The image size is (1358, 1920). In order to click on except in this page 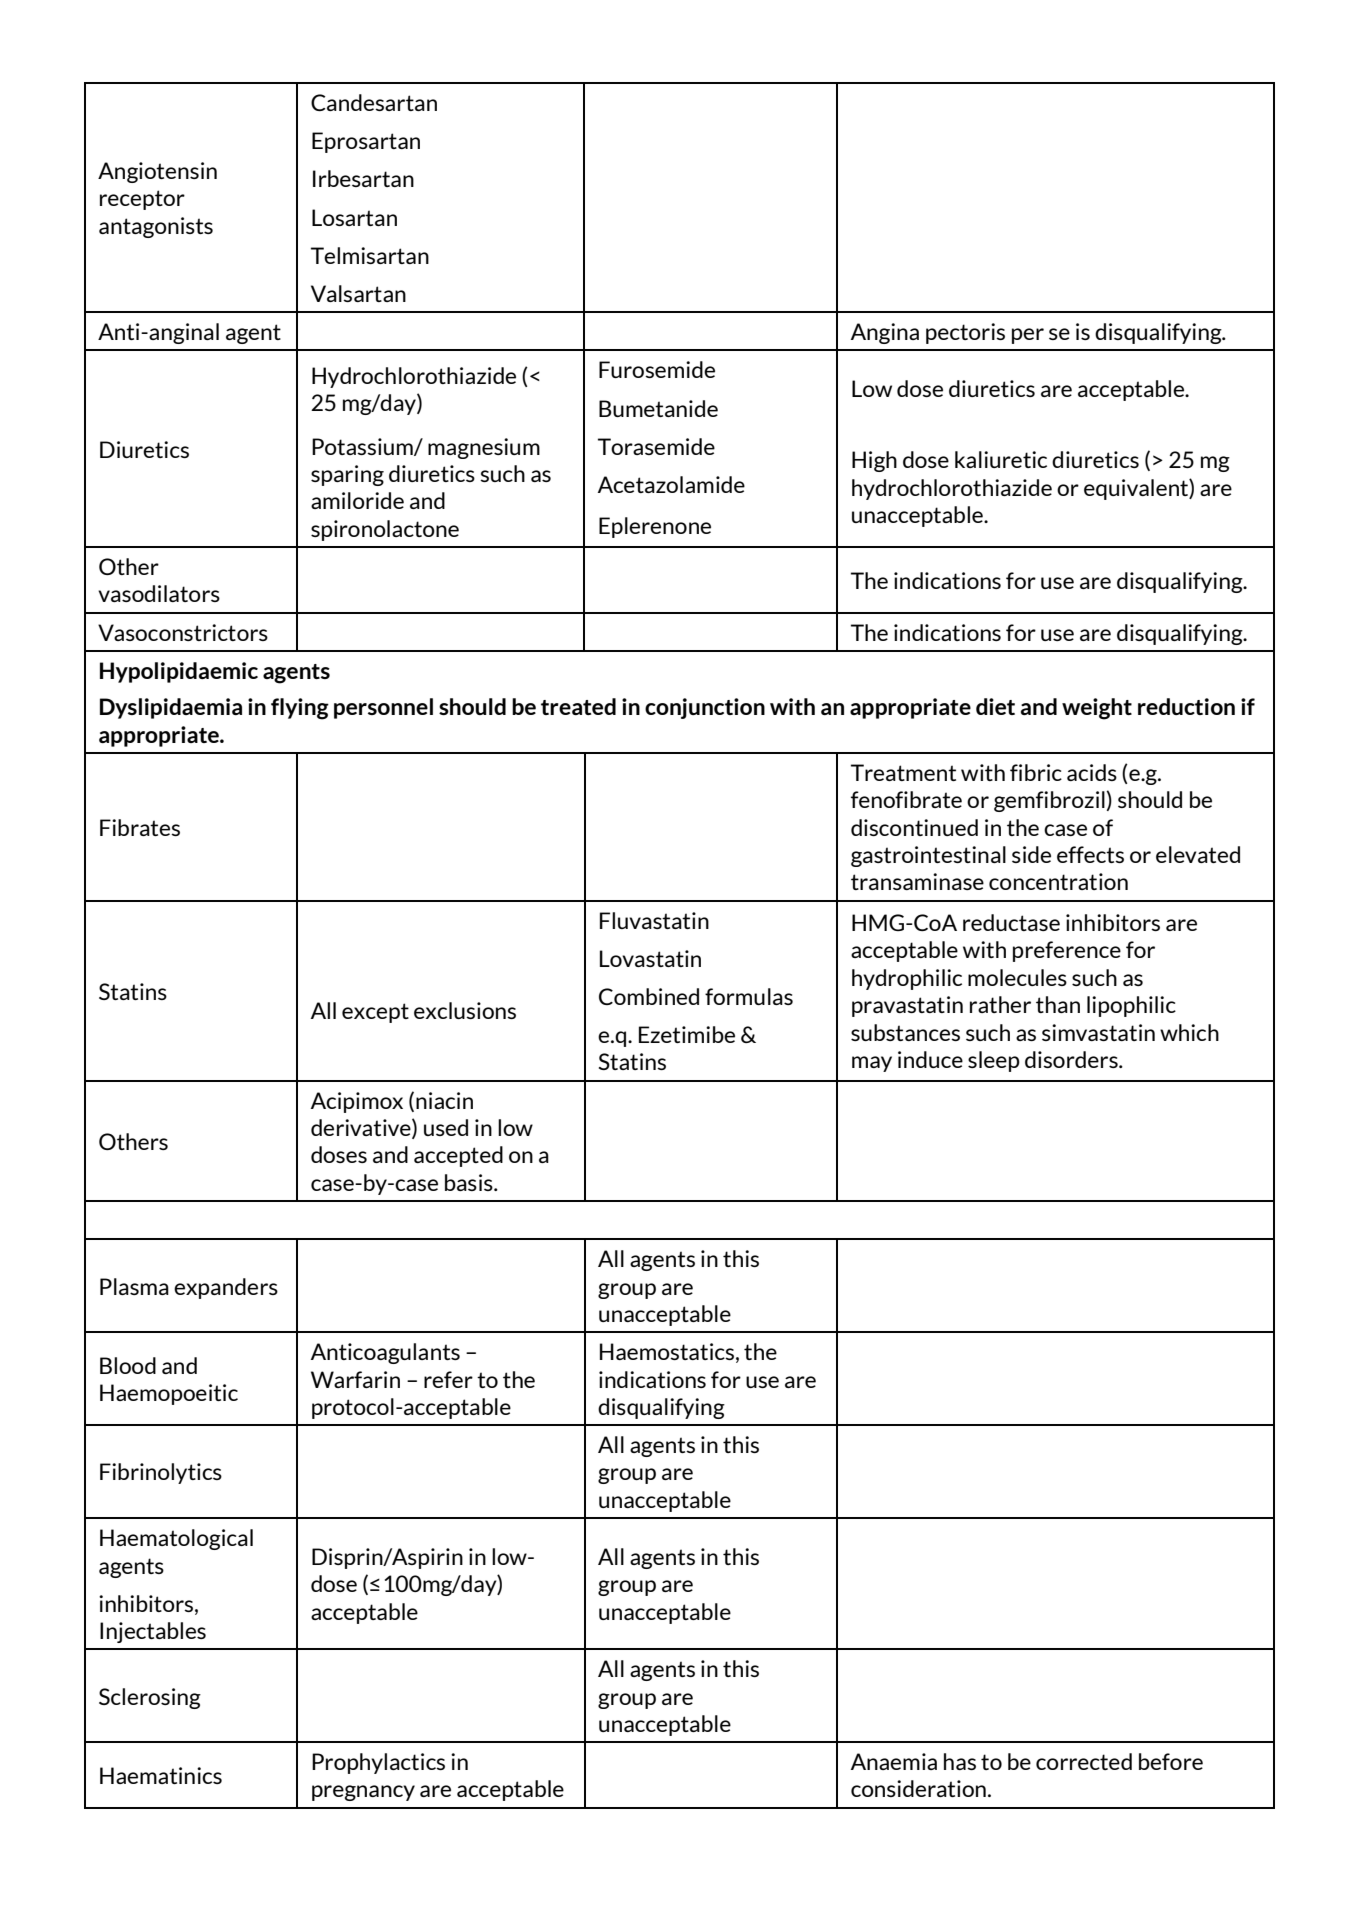, I will do `click(375, 1013)`.
